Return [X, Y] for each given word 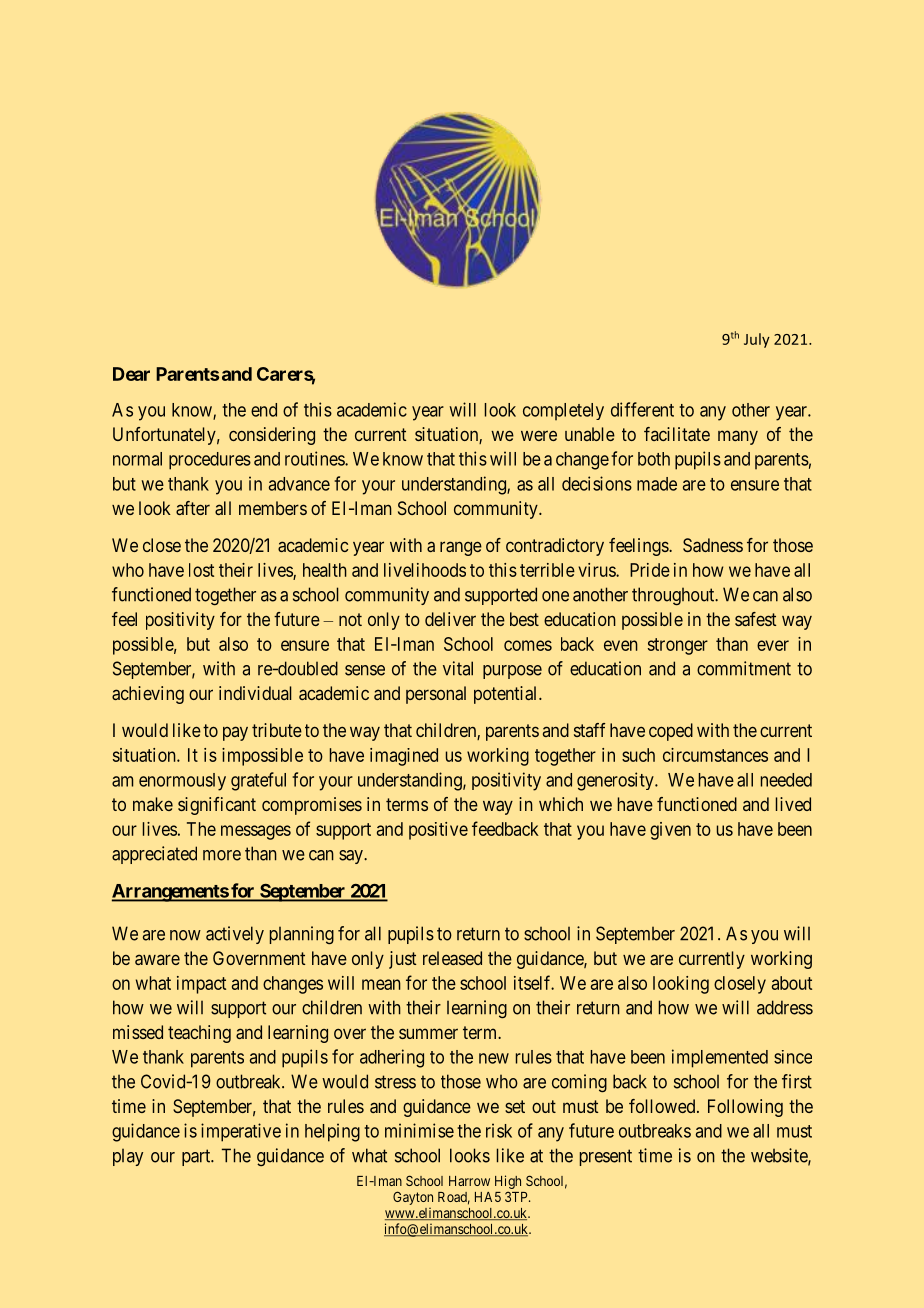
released [452, 958]
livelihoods [425, 570]
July [757, 340]
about [792, 983]
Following [745, 1108]
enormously [182, 782]
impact [201, 985]
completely [563, 411]
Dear [131, 374]
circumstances [715, 755]
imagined [404, 757]
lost [201, 570]
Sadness [713, 545]
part [197, 1157]
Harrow [469, 1181]
